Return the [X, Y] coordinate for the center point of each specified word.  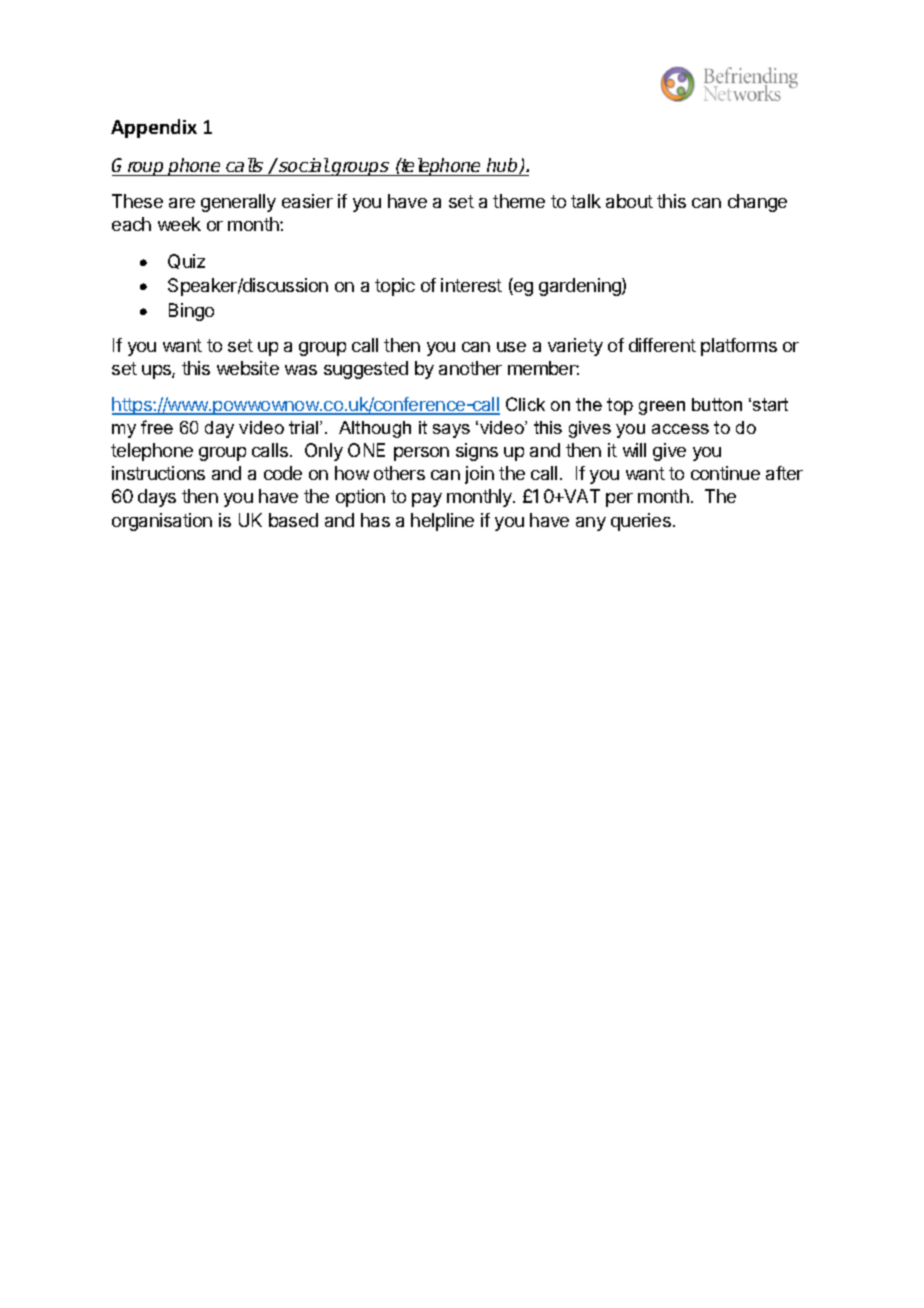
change [757, 203]
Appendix [154, 128]
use [511, 347]
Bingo [191, 312]
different [662, 345]
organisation [162, 522]
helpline [442, 522]
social [303, 165]
